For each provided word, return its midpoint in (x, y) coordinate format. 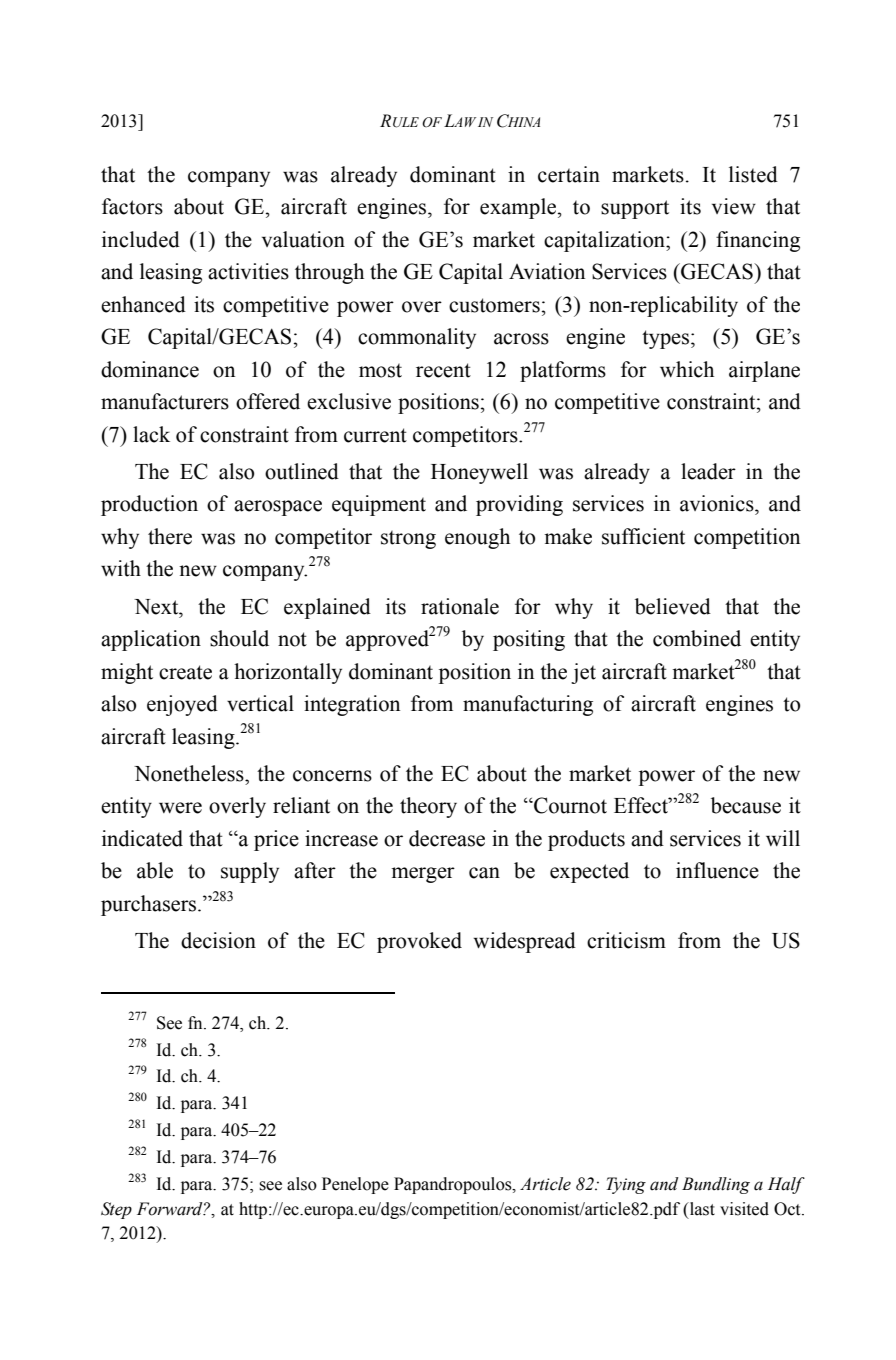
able (155, 870)
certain (569, 174)
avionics (718, 503)
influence (717, 870)
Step (116, 1210)
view (734, 206)
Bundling (716, 1185)
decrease (447, 838)
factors (132, 206)
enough (477, 538)
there (170, 536)
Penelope (355, 1185)
